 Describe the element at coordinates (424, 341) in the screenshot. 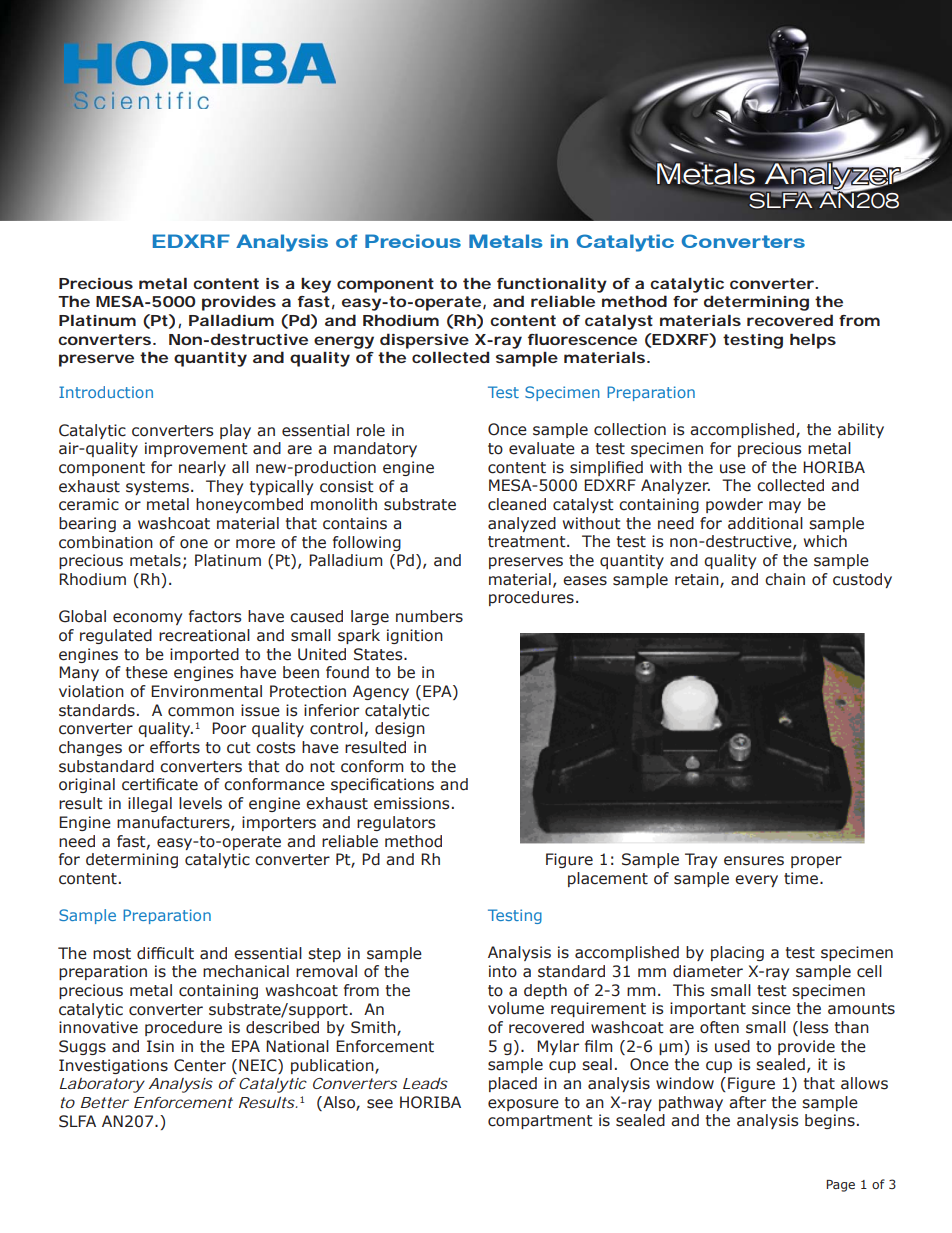

I see `dispersive` at that location.
